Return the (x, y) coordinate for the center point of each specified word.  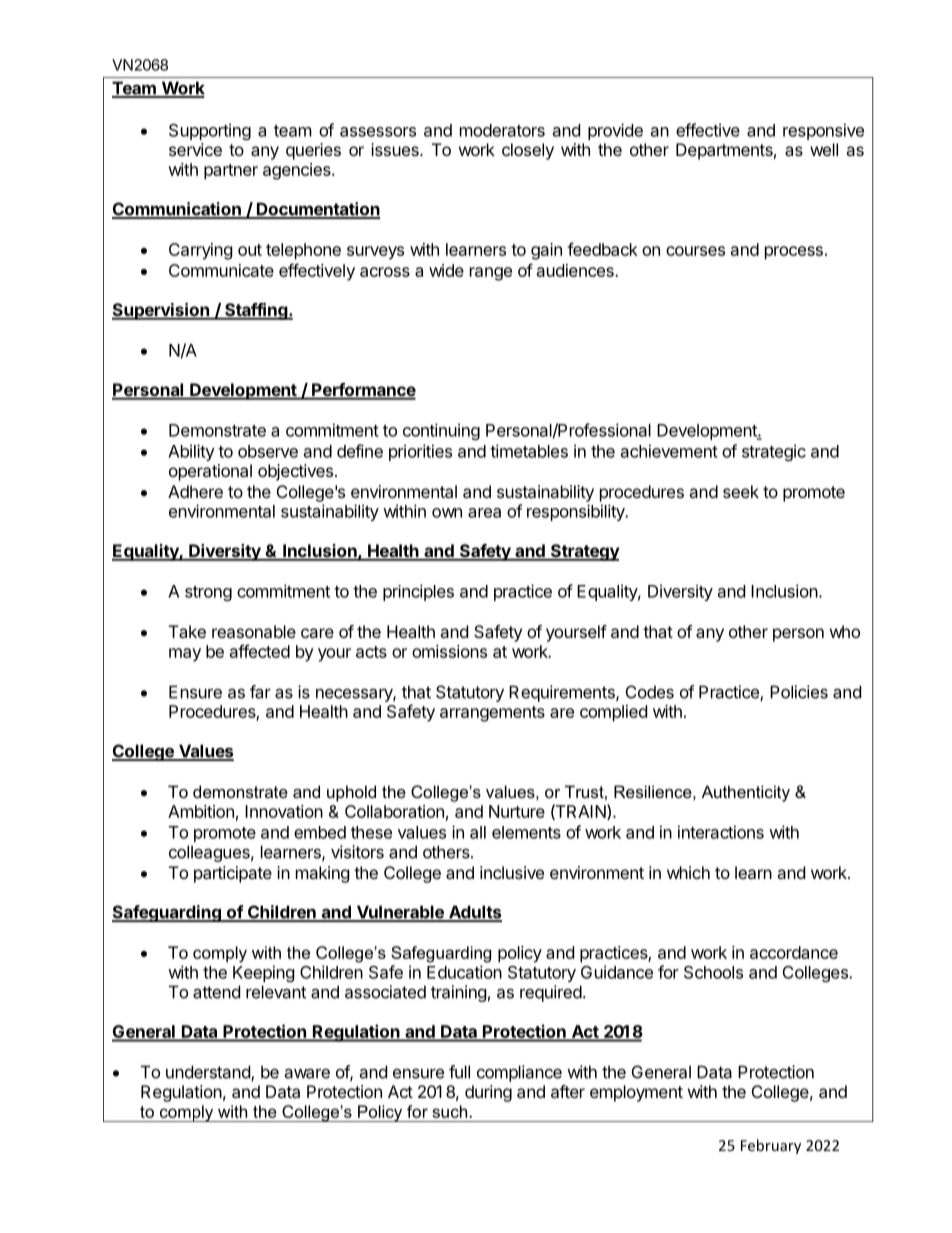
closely (528, 151)
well (824, 149)
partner (231, 172)
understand (209, 1073)
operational (210, 472)
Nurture (517, 811)
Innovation (284, 811)
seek (741, 491)
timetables (529, 451)
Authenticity (746, 793)
